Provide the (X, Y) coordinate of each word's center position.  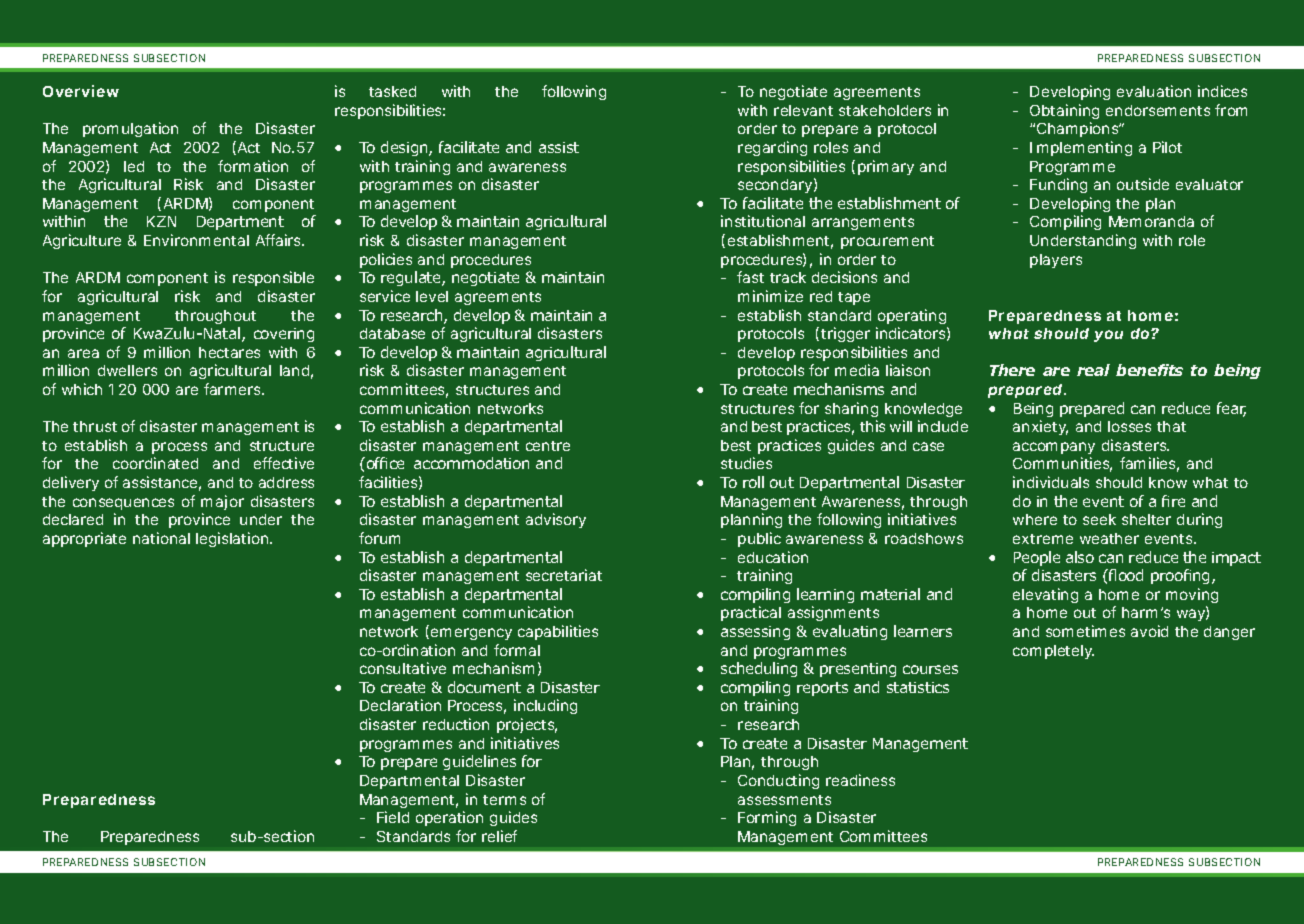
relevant (803, 110)
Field (393, 817)
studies (746, 463)
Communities (1062, 464)
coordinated (155, 463)
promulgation (130, 129)
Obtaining (1064, 111)
